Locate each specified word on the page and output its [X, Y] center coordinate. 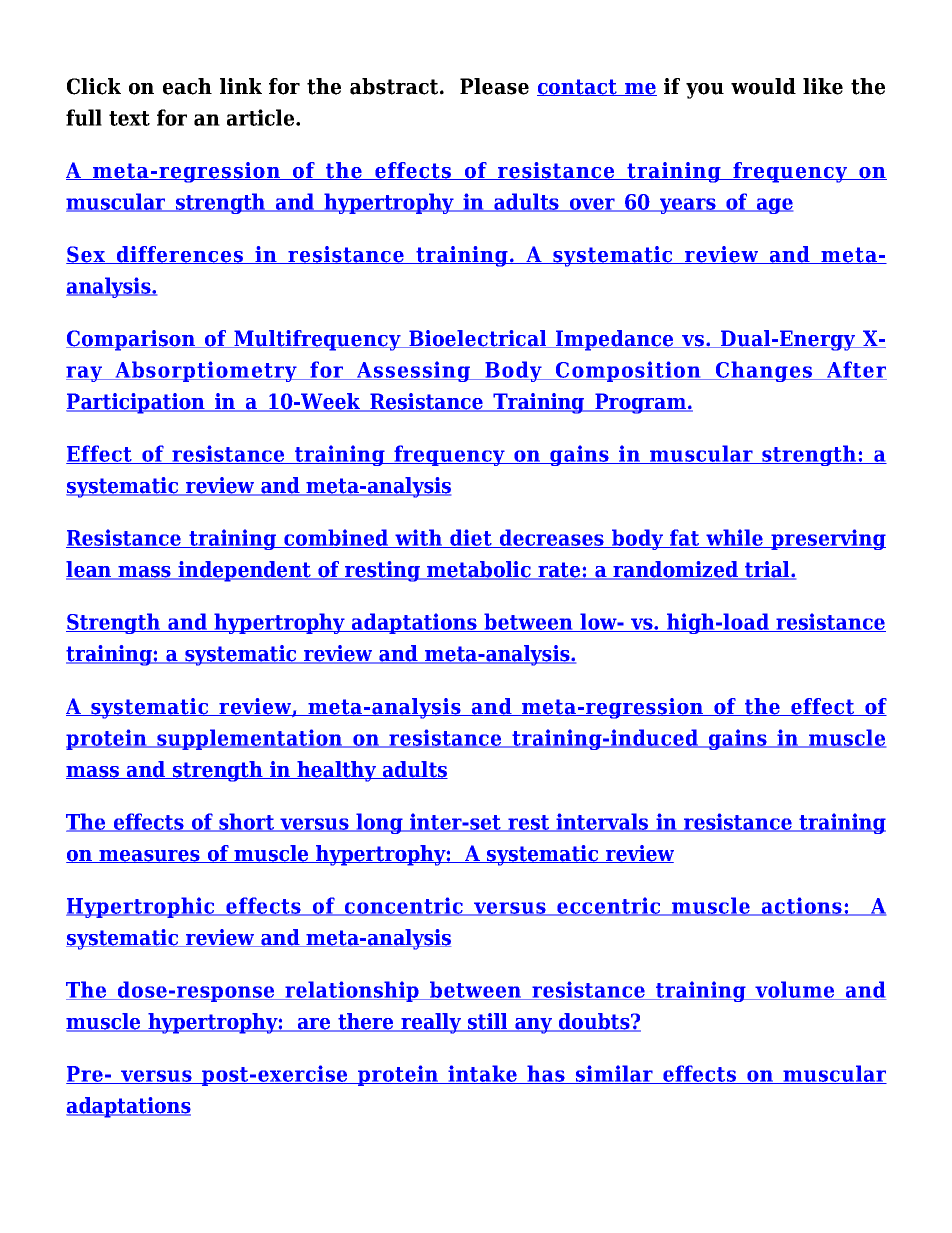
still [487, 1022]
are [314, 1025]
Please [494, 86]
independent [244, 571]
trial [767, 570]
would [763, 86]
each [187, 86]
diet [471, 538]
